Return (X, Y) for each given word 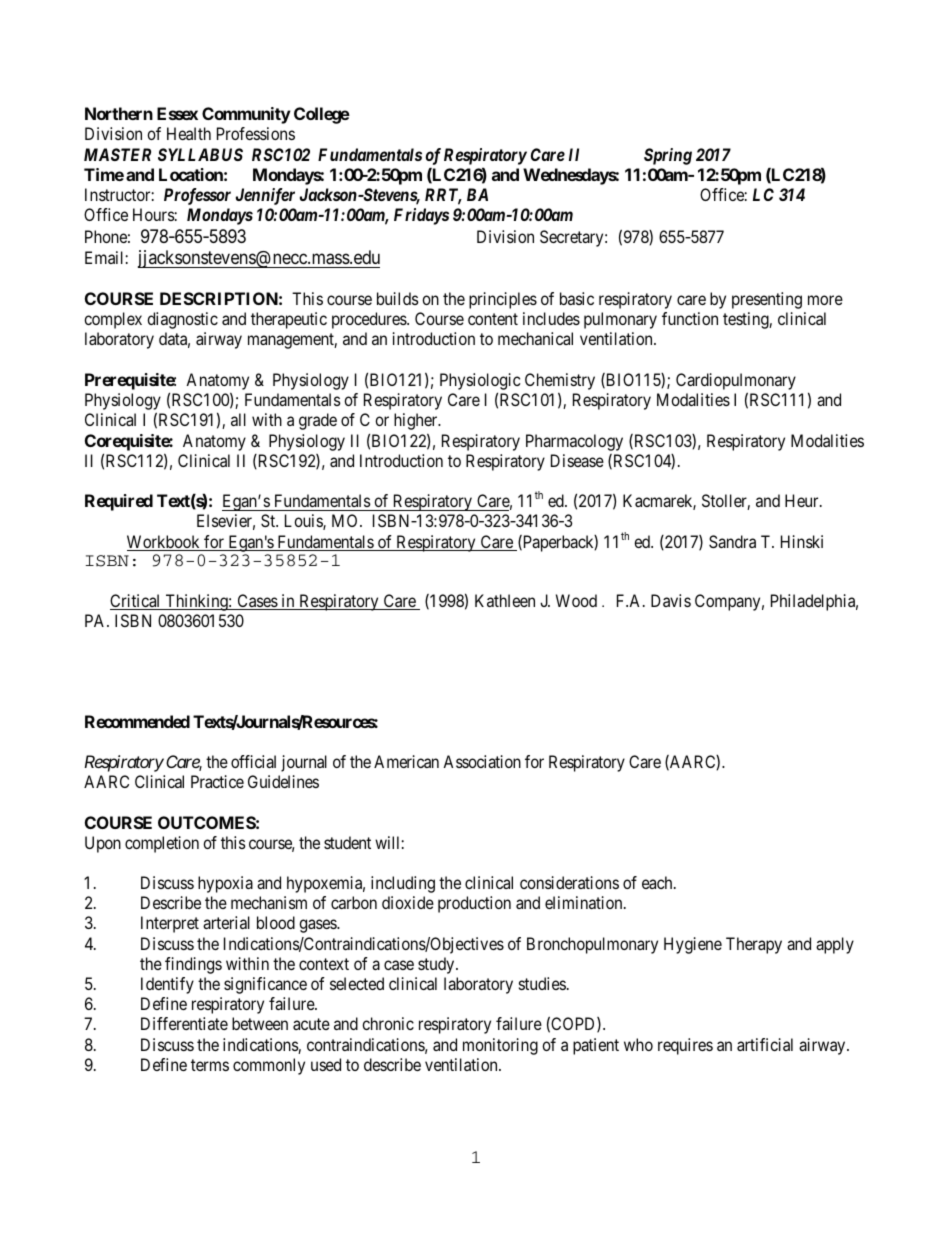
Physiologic (480, 383)
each (658, 882)
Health (189, 133)
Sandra (732, 541)
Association (482, 761)
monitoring (500, 1046)
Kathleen (505, 600)
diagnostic (182, 320)
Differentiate (184, 1023)
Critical (136, 602)
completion (162, 844)
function (690, 318)
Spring (668, 156)
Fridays (421, 216)
